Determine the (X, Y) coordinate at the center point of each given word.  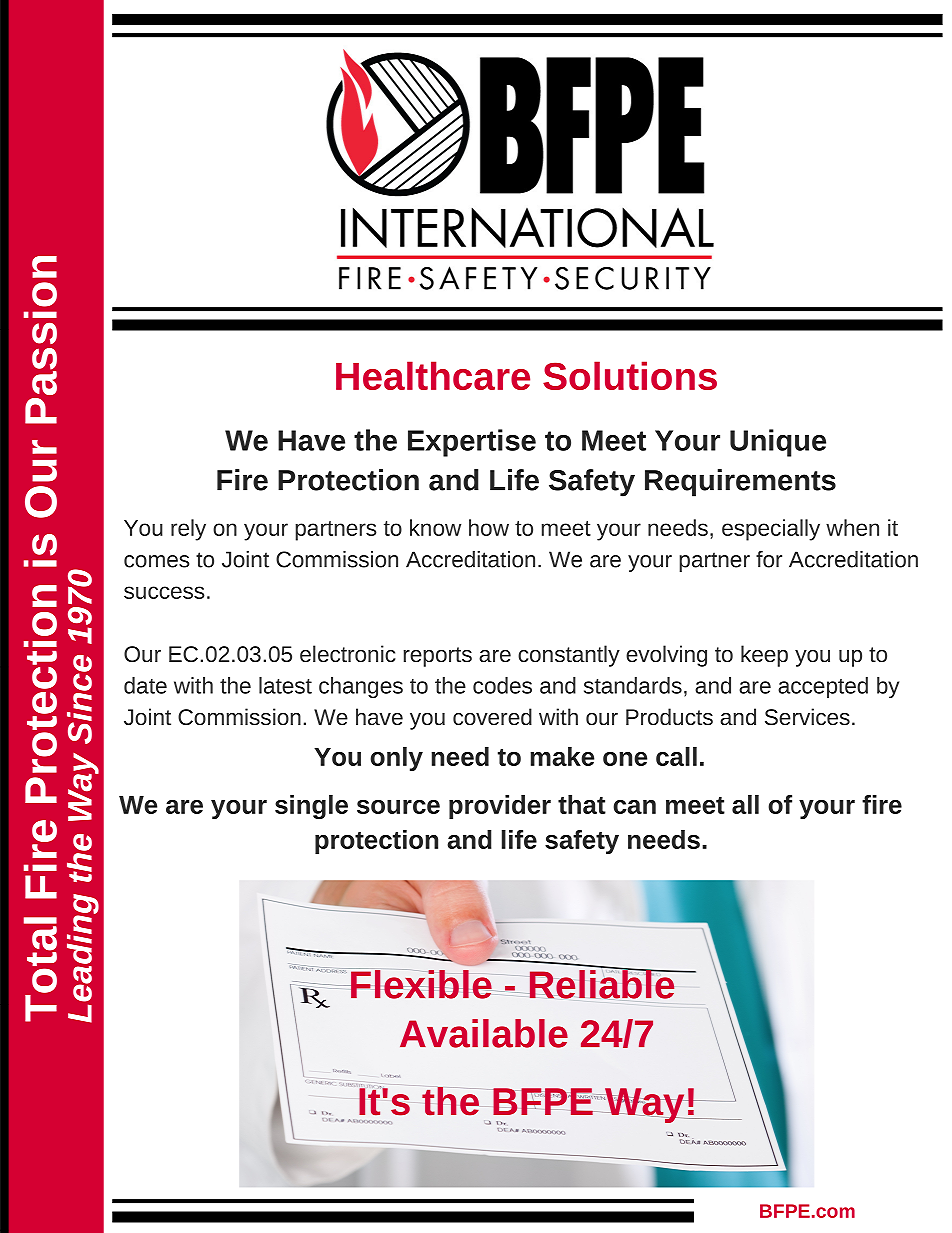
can (634, 807)
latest (285, 685)
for (769, 559)
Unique (778, 443)
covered (492, 716)
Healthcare (433, 375)
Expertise (472, 443)
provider (500, 807)
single (311, 807)
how (489, 527)
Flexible (421, 984)
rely (188, 530)
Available (484, 1033)
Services (807, 716)
